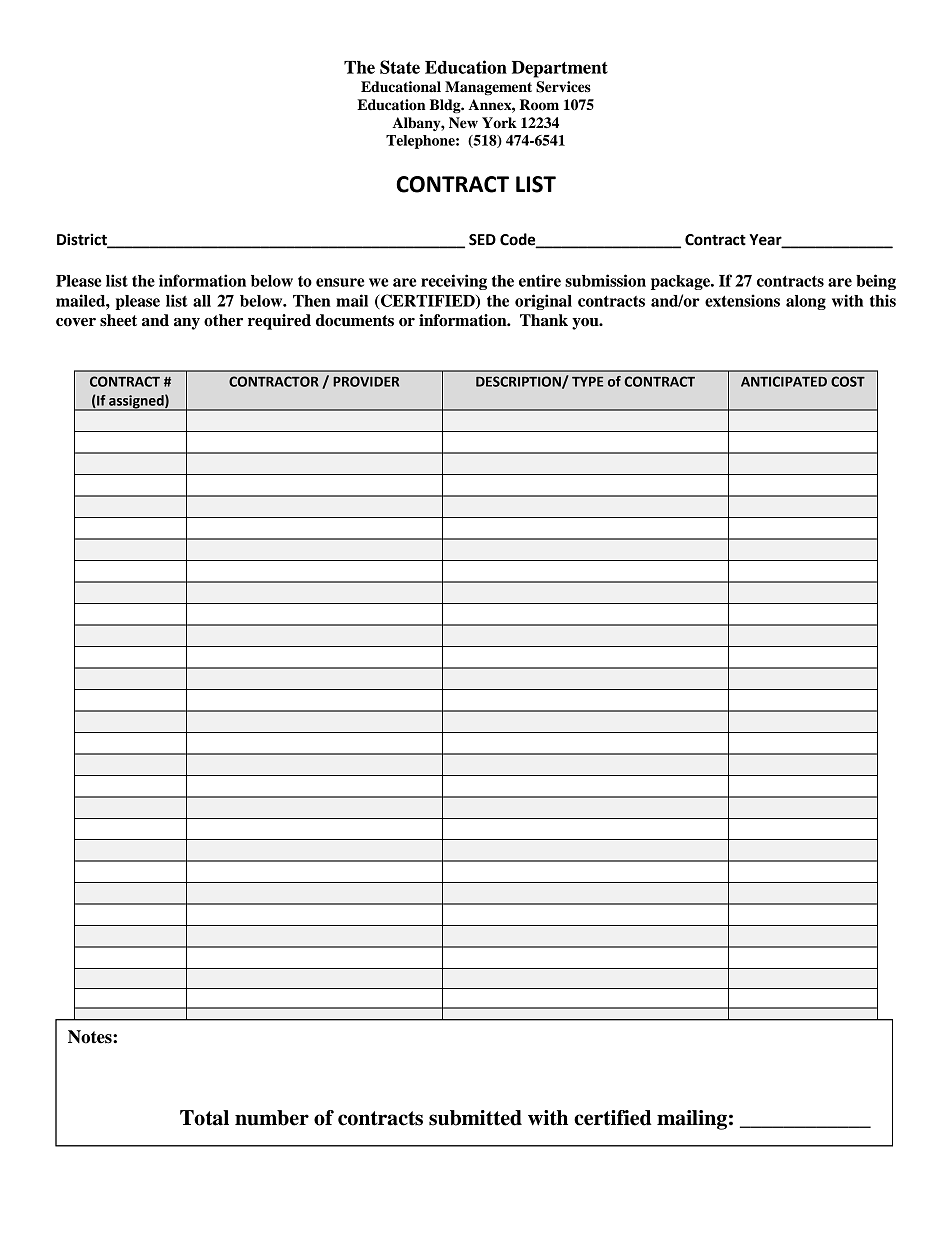  I want to click on State, so click(400, 67).
